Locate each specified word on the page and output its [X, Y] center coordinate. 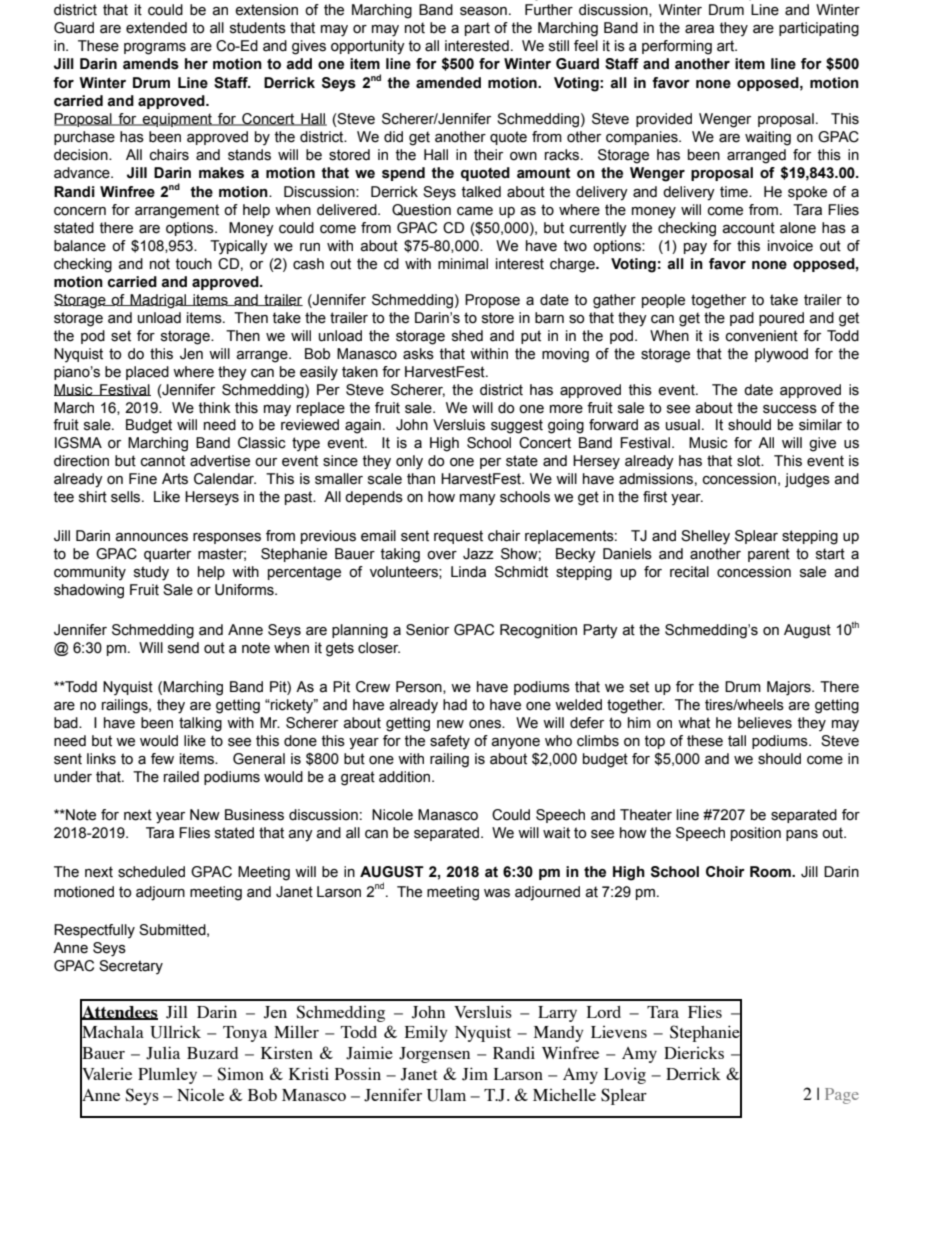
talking [200, 724]
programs [155, 49]
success [790, 409]
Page [842, 1096]
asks [418, 354]
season [483, 11]
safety [450, 742]
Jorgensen [434, 1055]
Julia [163, 1053]
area [699, 29]
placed [147, 373]
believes [765, 723]
